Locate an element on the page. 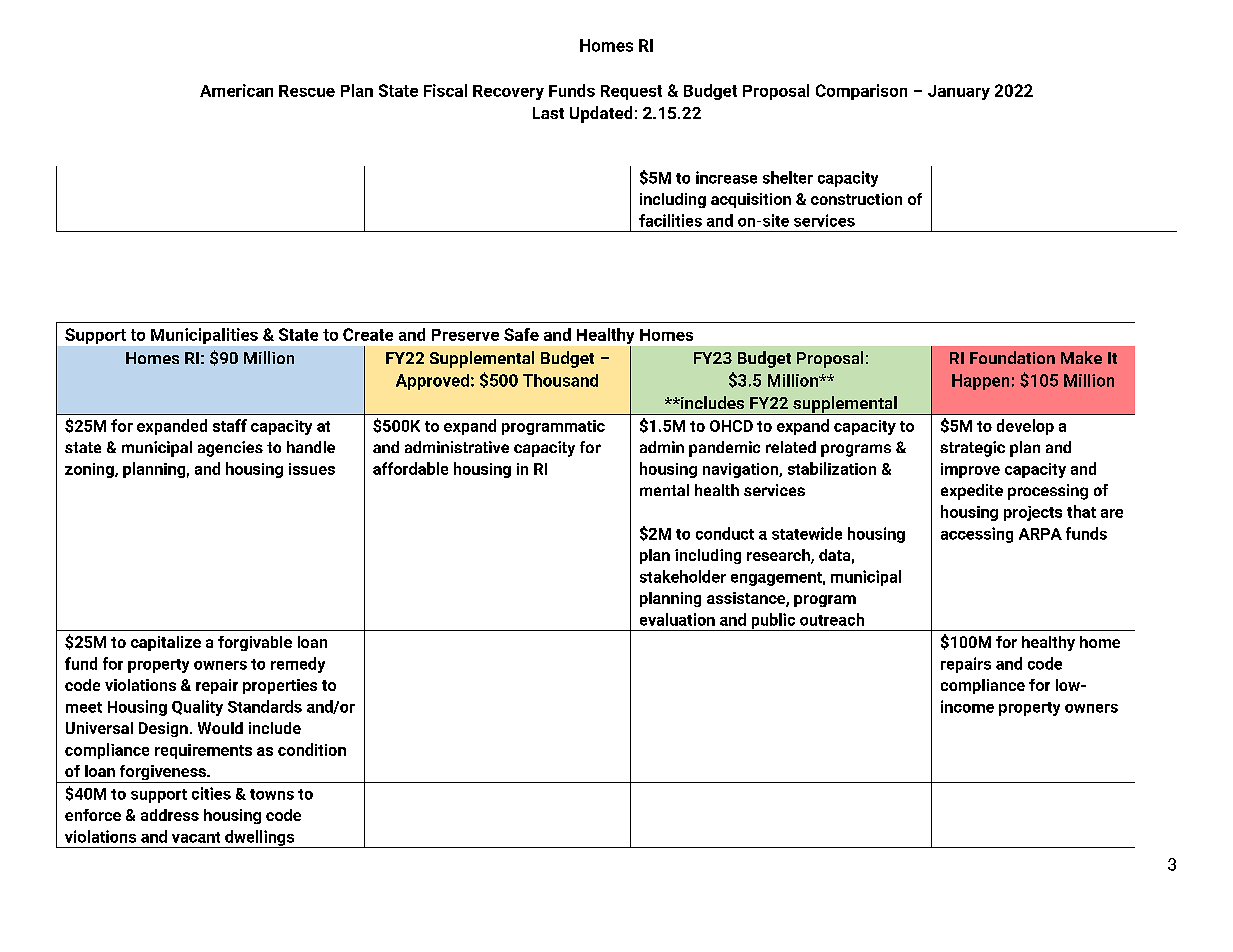 Image resolution: width=1233 pixels, height=952 pixels. evaluation is located at coordinates (677, 619).
